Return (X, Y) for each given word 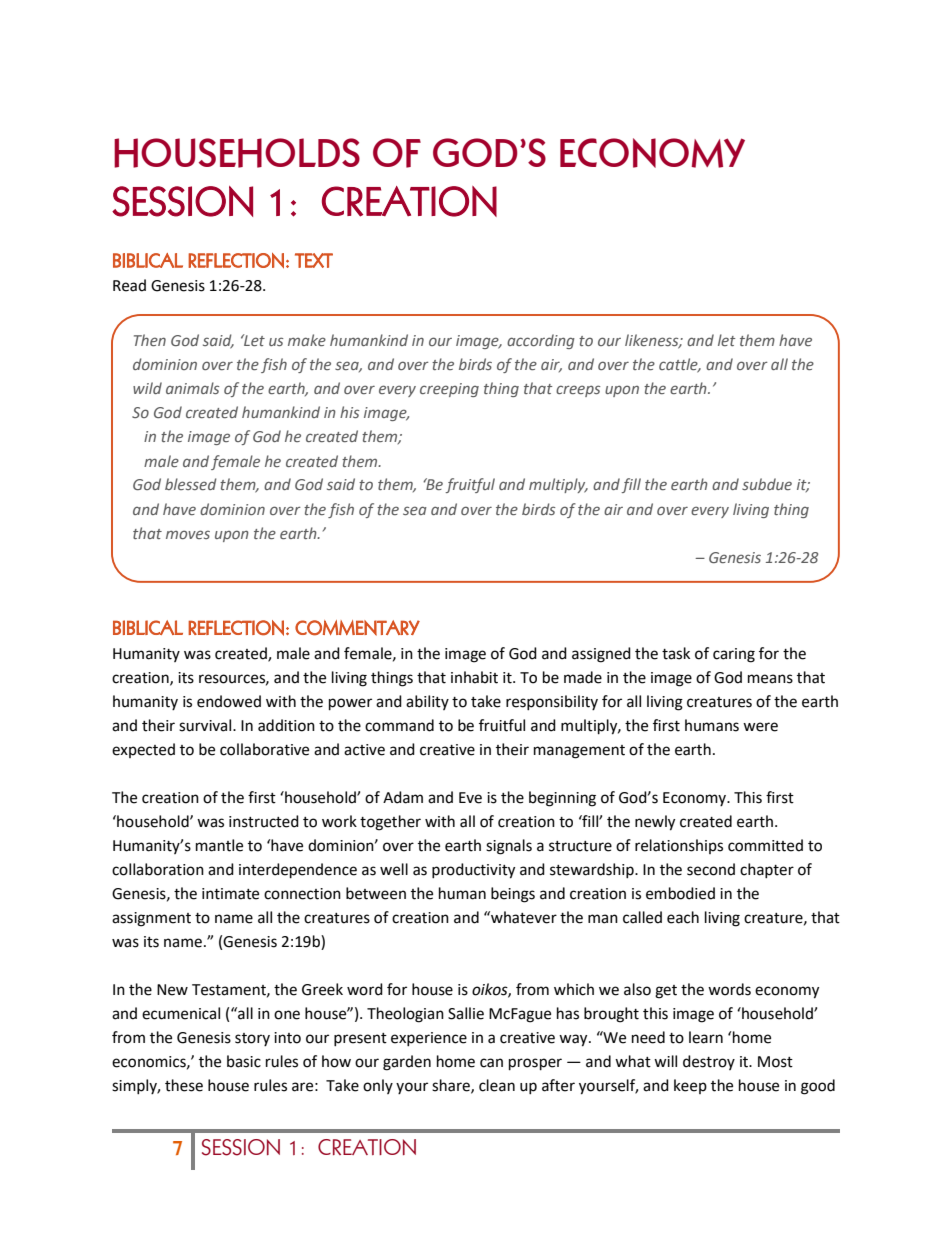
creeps (578, 391)
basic (244, 1061)
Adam (403, 797)
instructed (264, 821)
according (541, 341)
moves (188, 534)
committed (765, 845)
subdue (767, 484)
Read (129, 285)
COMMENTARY (357, 628)
